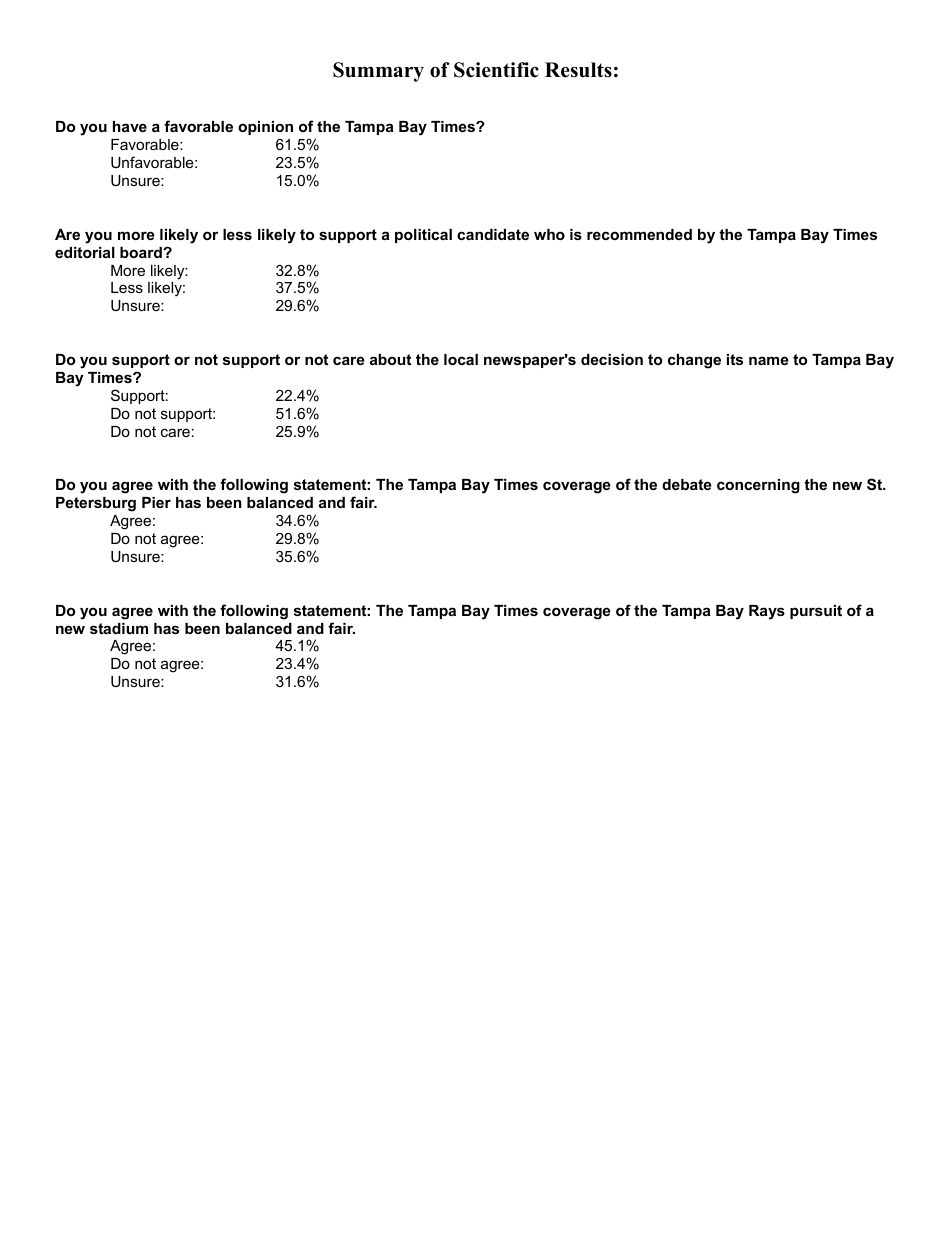 The image size is (952, 1233). I want to click on debate, so click(687, 484).
